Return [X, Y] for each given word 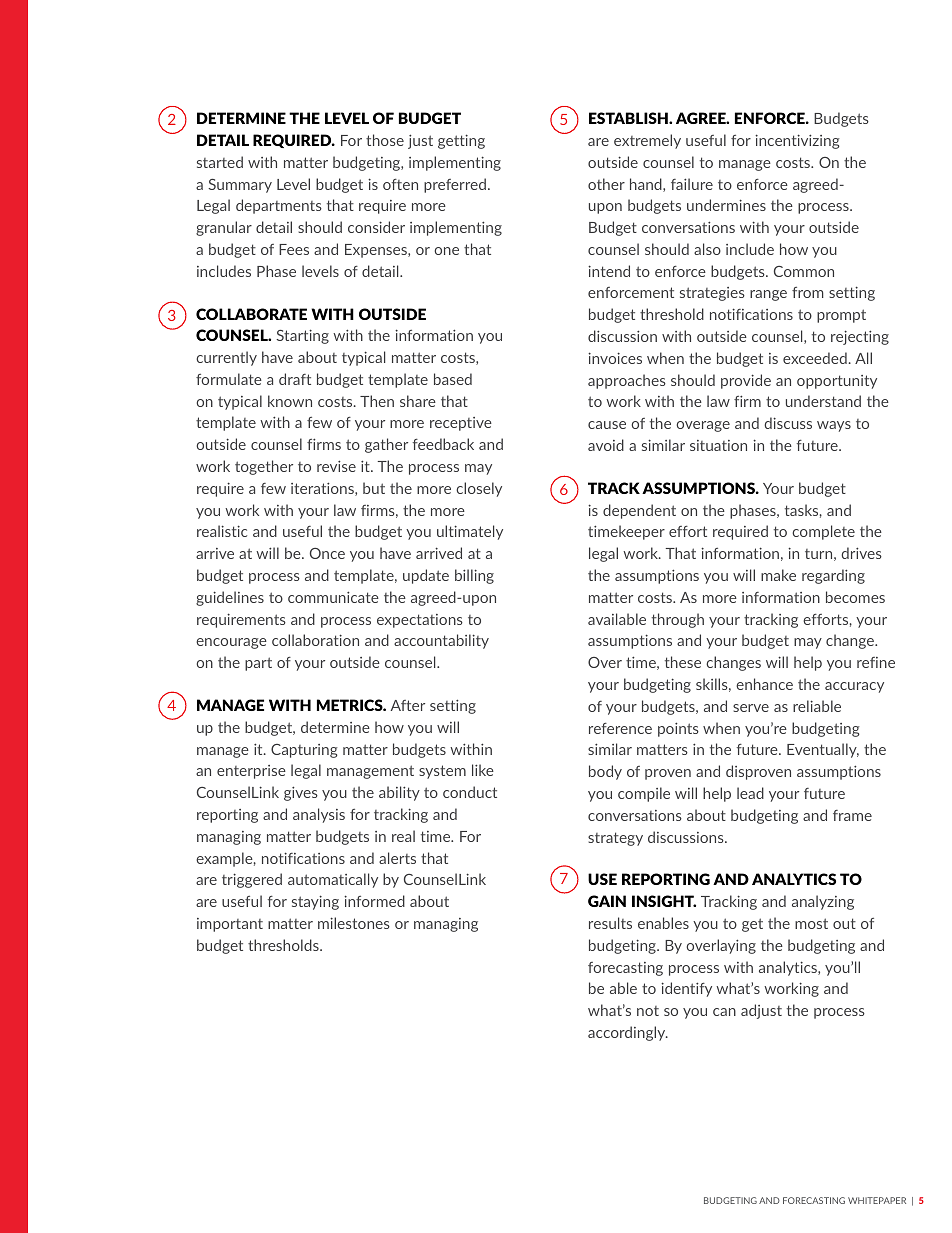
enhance [764, 684]
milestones [354, 923]
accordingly [628, 1033]
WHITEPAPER [877, 1200]
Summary [240, 186]
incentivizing [797, 141]
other [606, 184]
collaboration [315, 640]
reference [620, 728]
